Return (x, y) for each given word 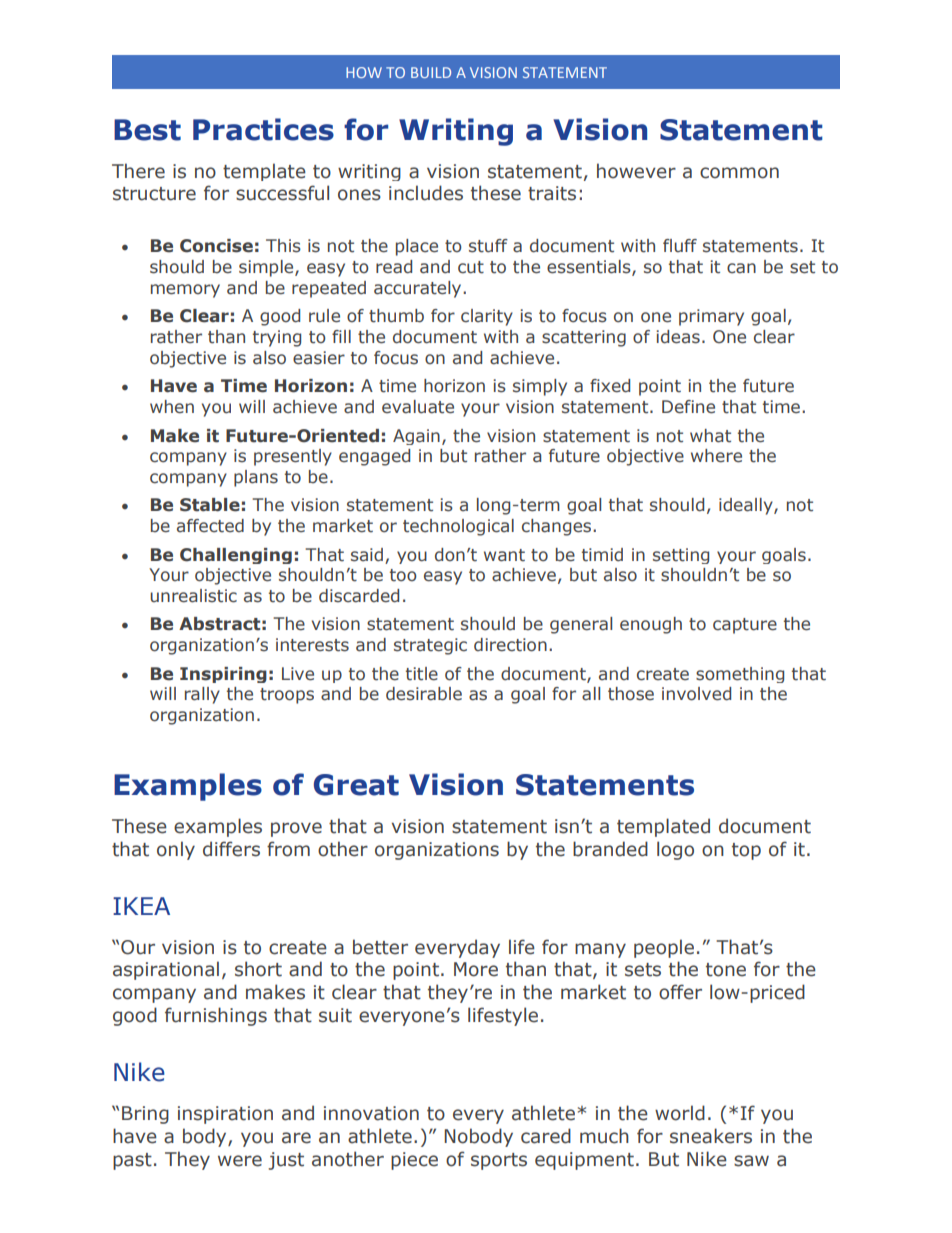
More (476, 969)
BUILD (431, 72)
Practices (263, 129)
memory (185, 291)
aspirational (166, 970)
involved (696, 694)
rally (202, 695)
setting (681, 556)
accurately (419, 289)
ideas (678, 337)
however (636, 171)
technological (458, 527)
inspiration (225, 1115)
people (664, 948)
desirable (424, 694)
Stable (210, 505)
